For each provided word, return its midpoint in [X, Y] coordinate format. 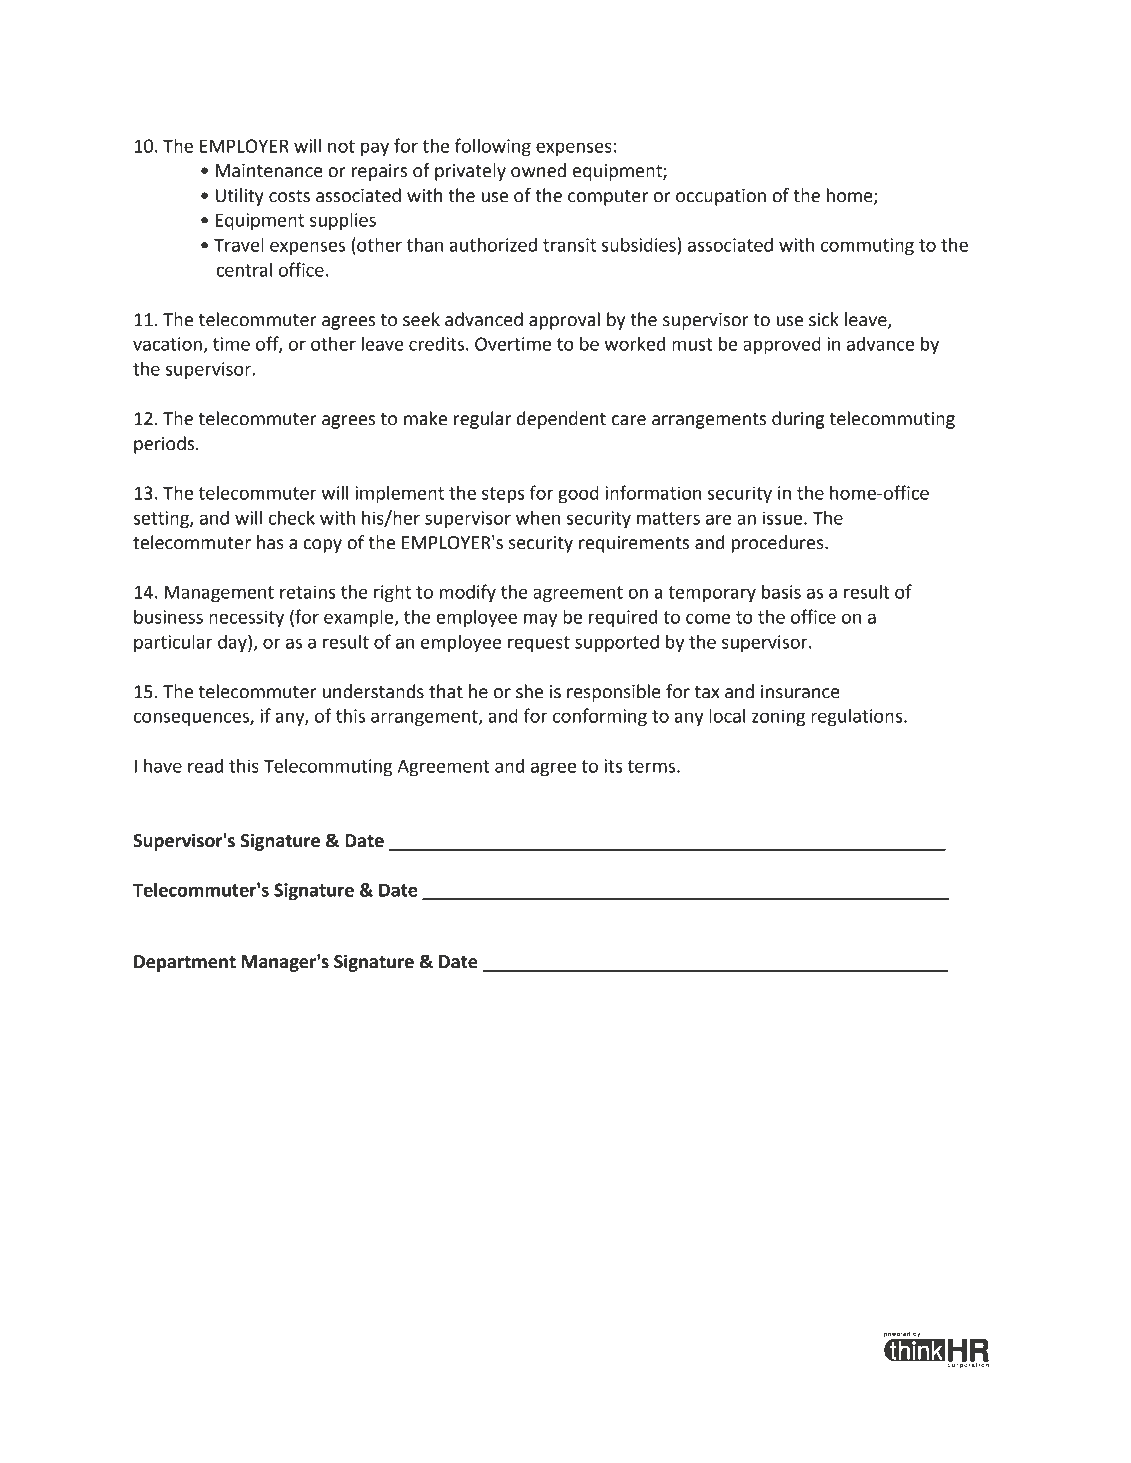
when [538, 518]
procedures [779, 544]
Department [185, 963]
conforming [600, 717]
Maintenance [269, 171]
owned [538, 170]
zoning [778, 718]
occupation [721, 197]
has [270, 542]
